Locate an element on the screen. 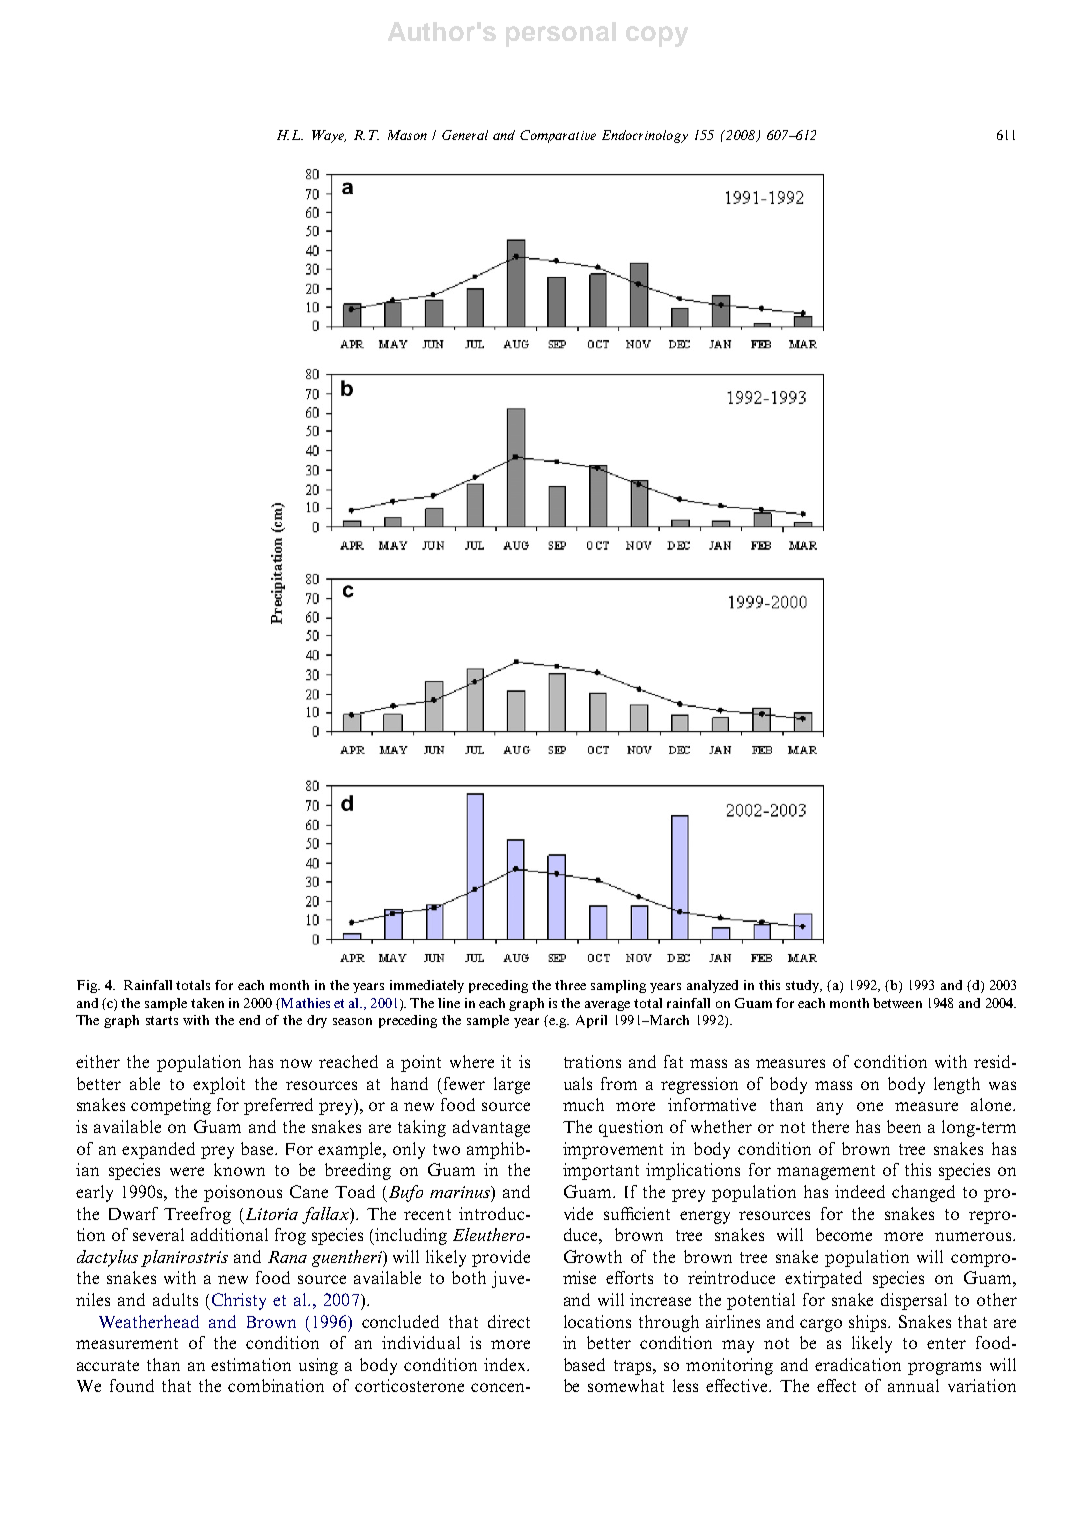 This screenshot has width=1076, height=1521. much is located at coordinates (583, 1104).
